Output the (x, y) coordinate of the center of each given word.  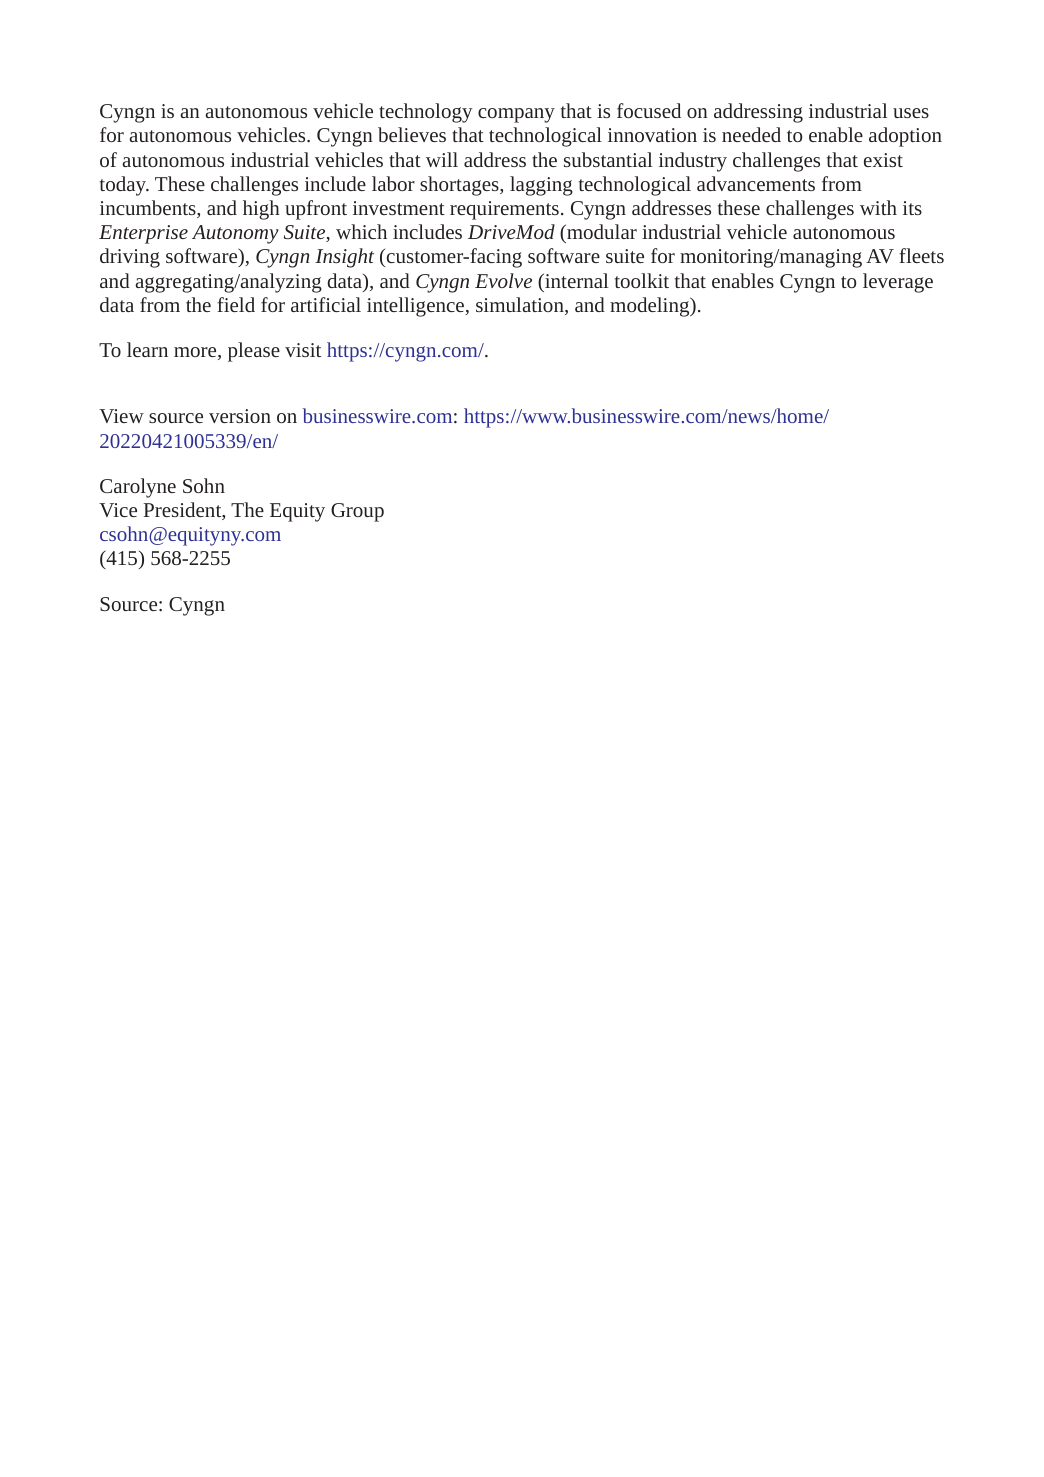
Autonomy (235, 234)
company (516, 115)
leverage (898, 283)
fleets (921, 255)
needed (751, 134)
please (254, 352)
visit (303, 350)
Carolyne (138, 488)
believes (412, 134)
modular (601, 231)
